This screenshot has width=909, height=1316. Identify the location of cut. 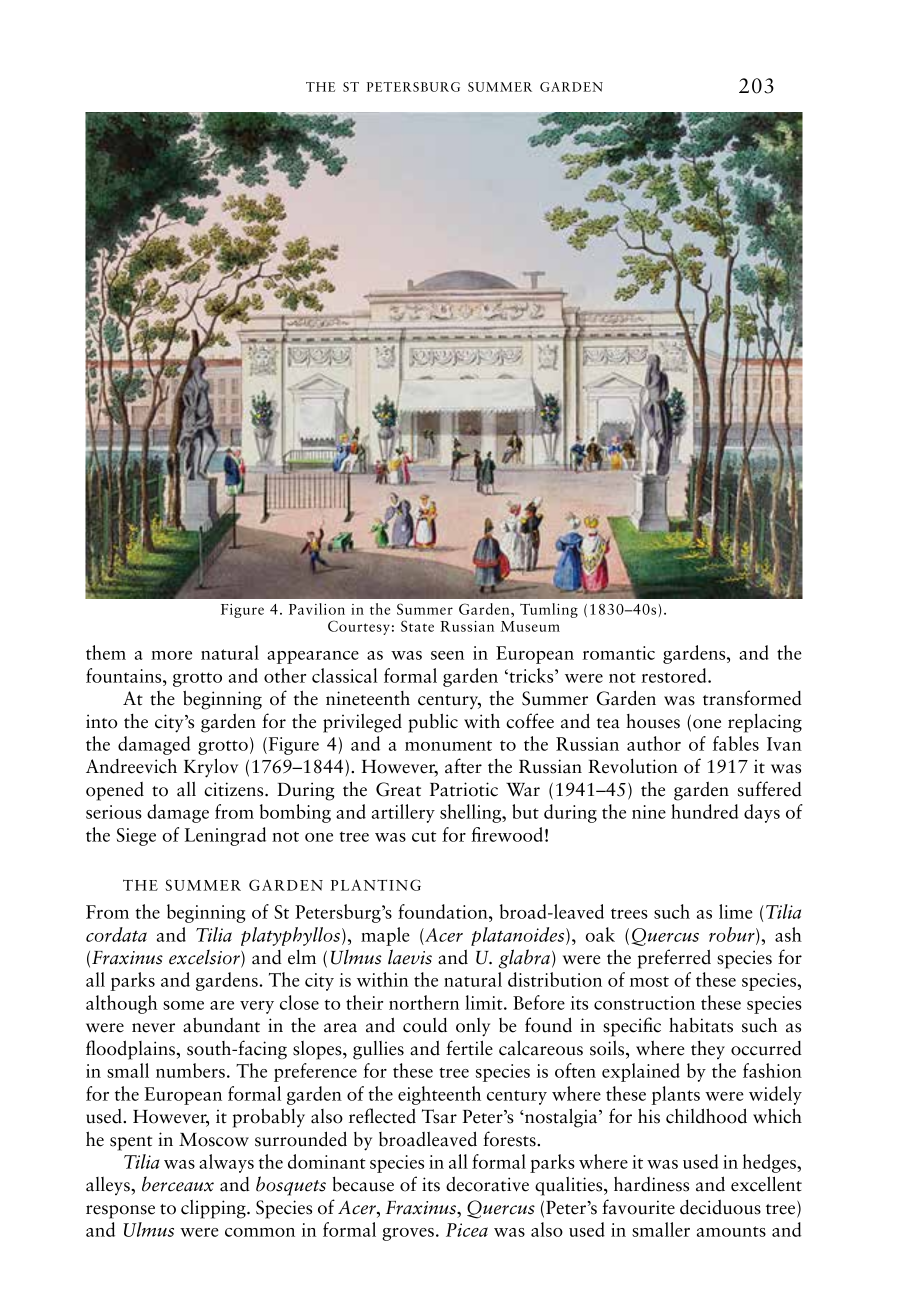
(424, 836).
